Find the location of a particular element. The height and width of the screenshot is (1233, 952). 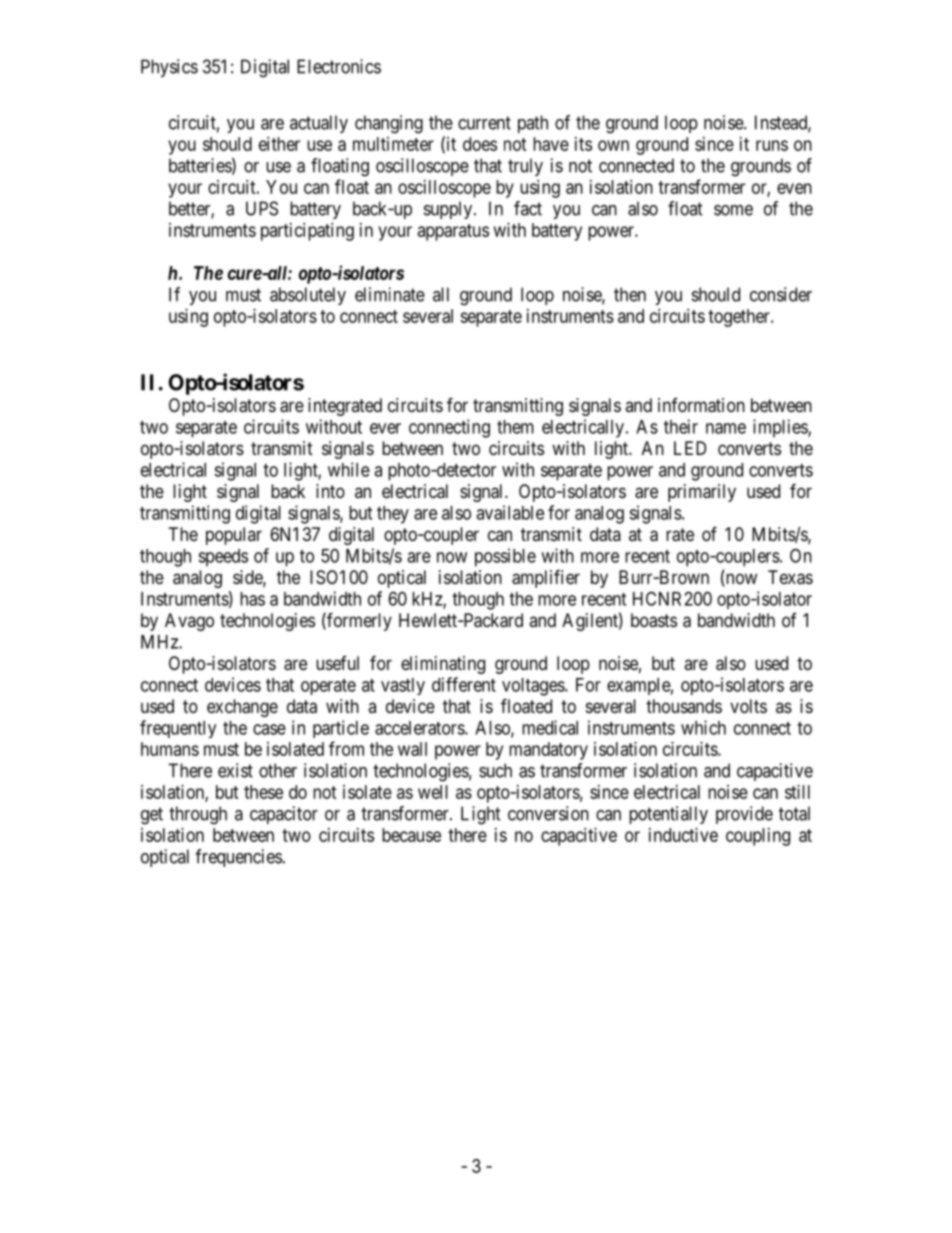

absolutely is located at coordinates (308, 296).
